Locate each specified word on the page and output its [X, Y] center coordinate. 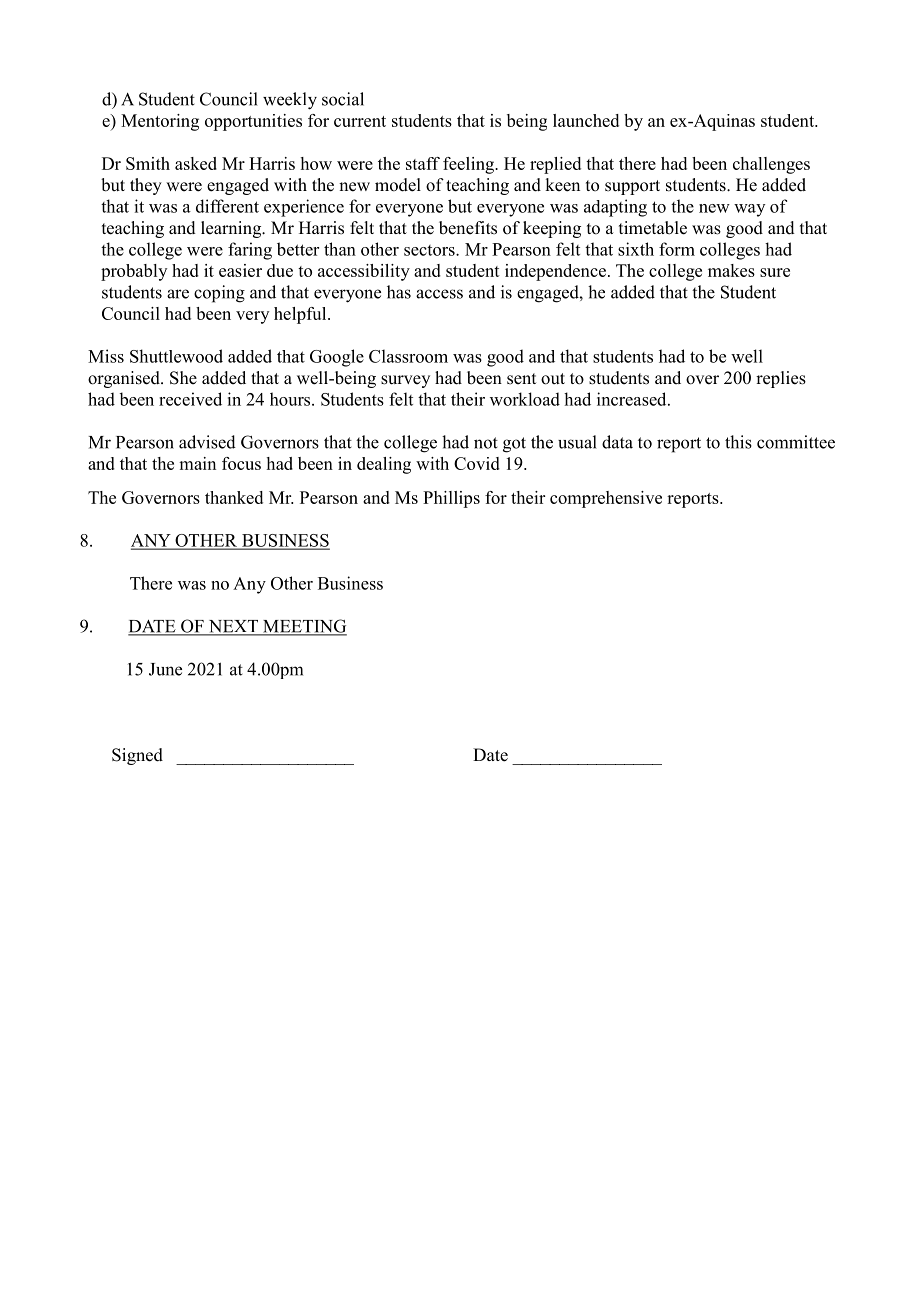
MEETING [304, 627]
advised [207, 442]
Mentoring [160, 122]
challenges [771, 165]
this [738, 442]
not [486, 443]
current [360, 121]
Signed [137, 756]
